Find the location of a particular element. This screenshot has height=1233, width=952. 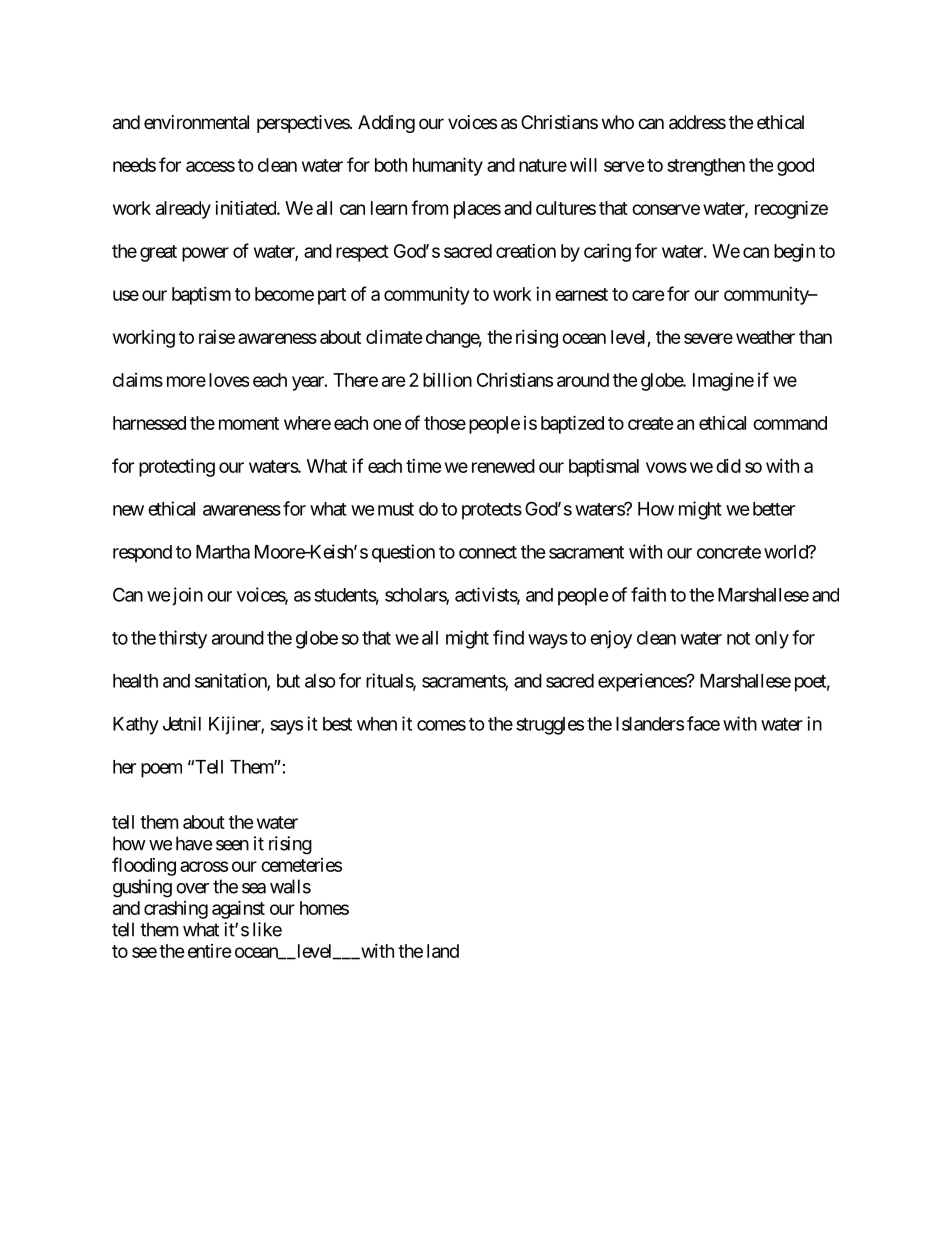

better is located at coordinates (774, 509).
